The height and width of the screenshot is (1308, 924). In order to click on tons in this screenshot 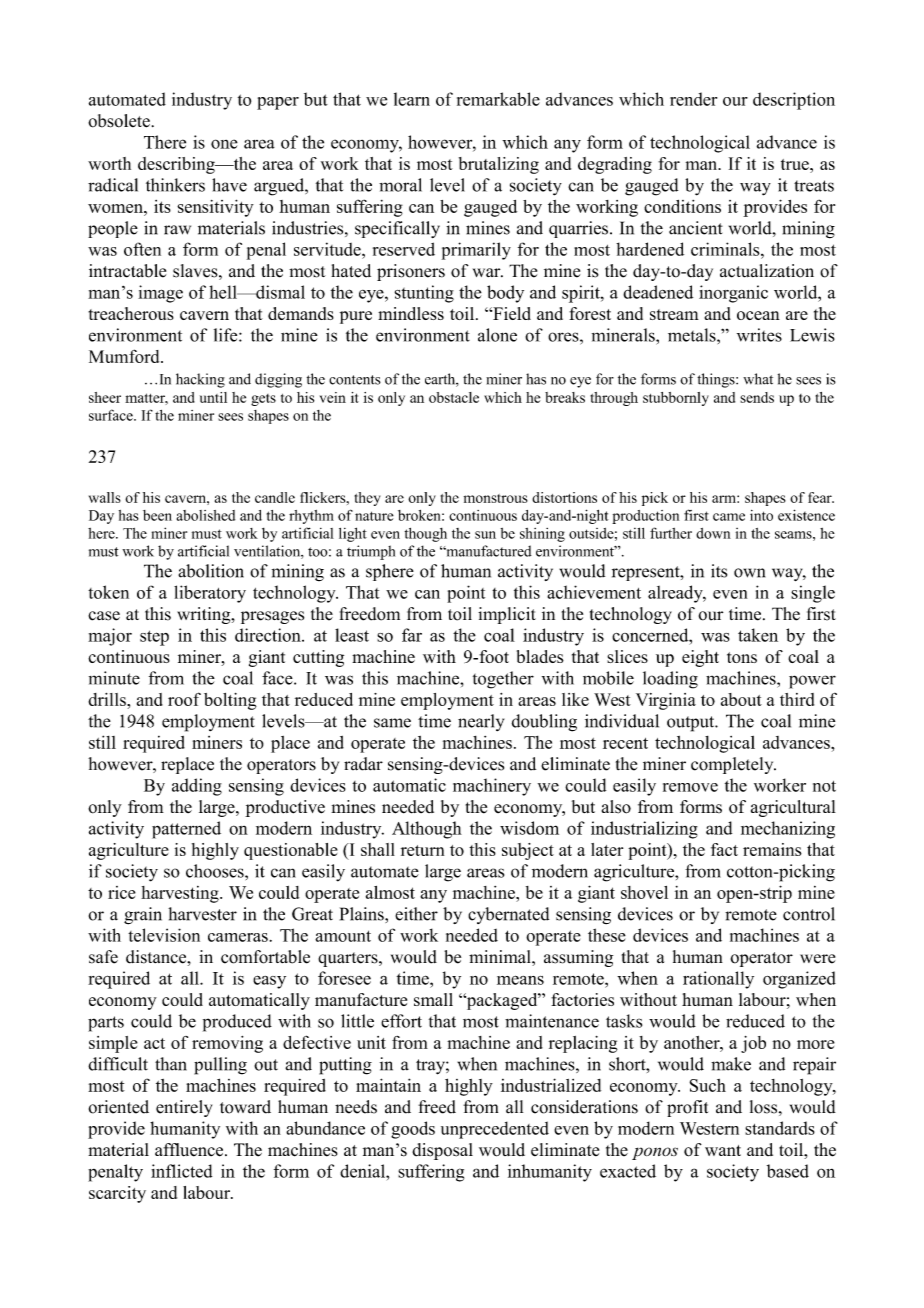, I will do `click(742, 657)`.
